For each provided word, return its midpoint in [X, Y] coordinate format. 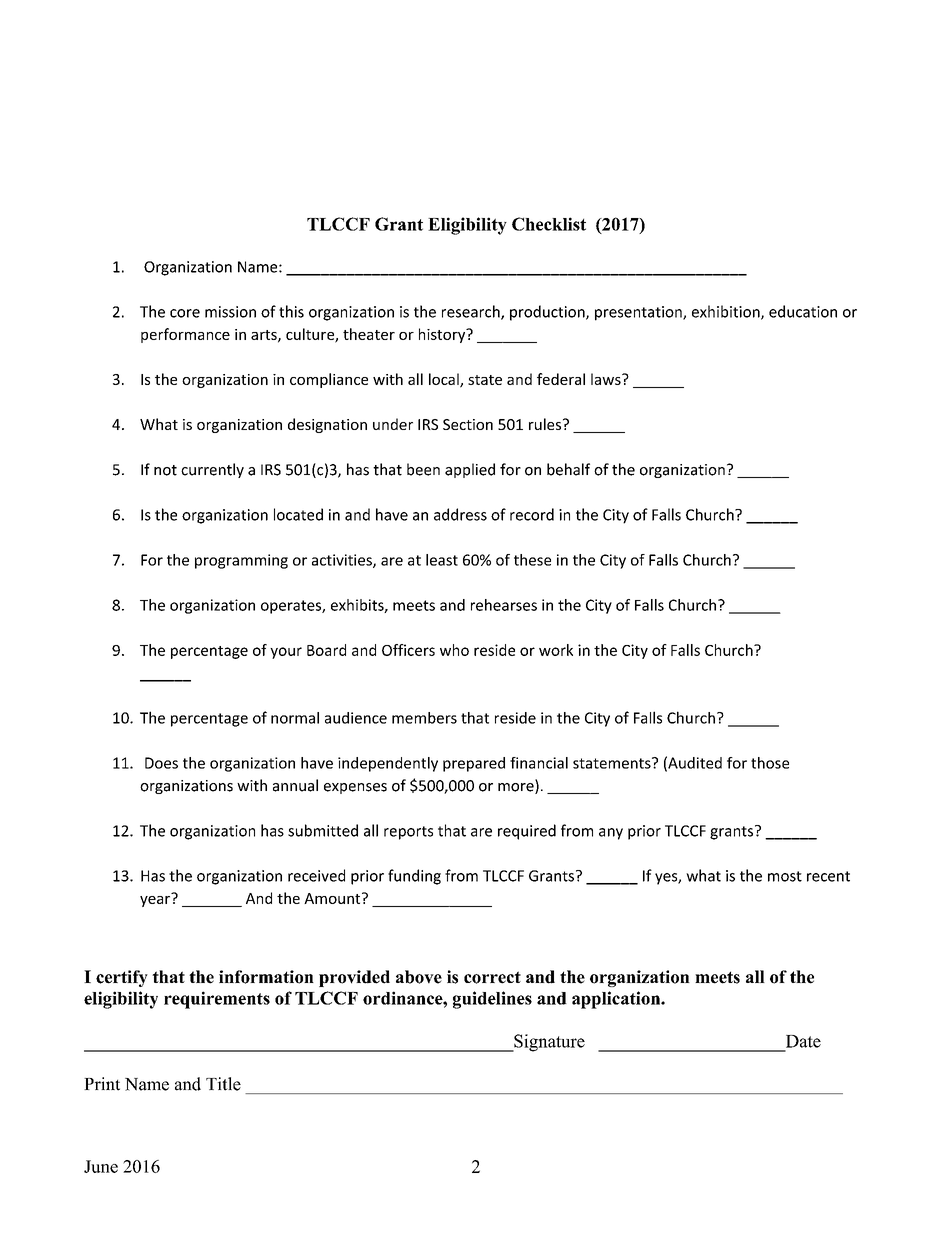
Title [223, 1084]
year [156, 900]
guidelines [492, 1000]
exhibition [727, 312]
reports [408, 833]
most [785, 876]
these [532, 560]
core [185, 313]
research [472, 312]
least [442, 560]
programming [241, 561]
